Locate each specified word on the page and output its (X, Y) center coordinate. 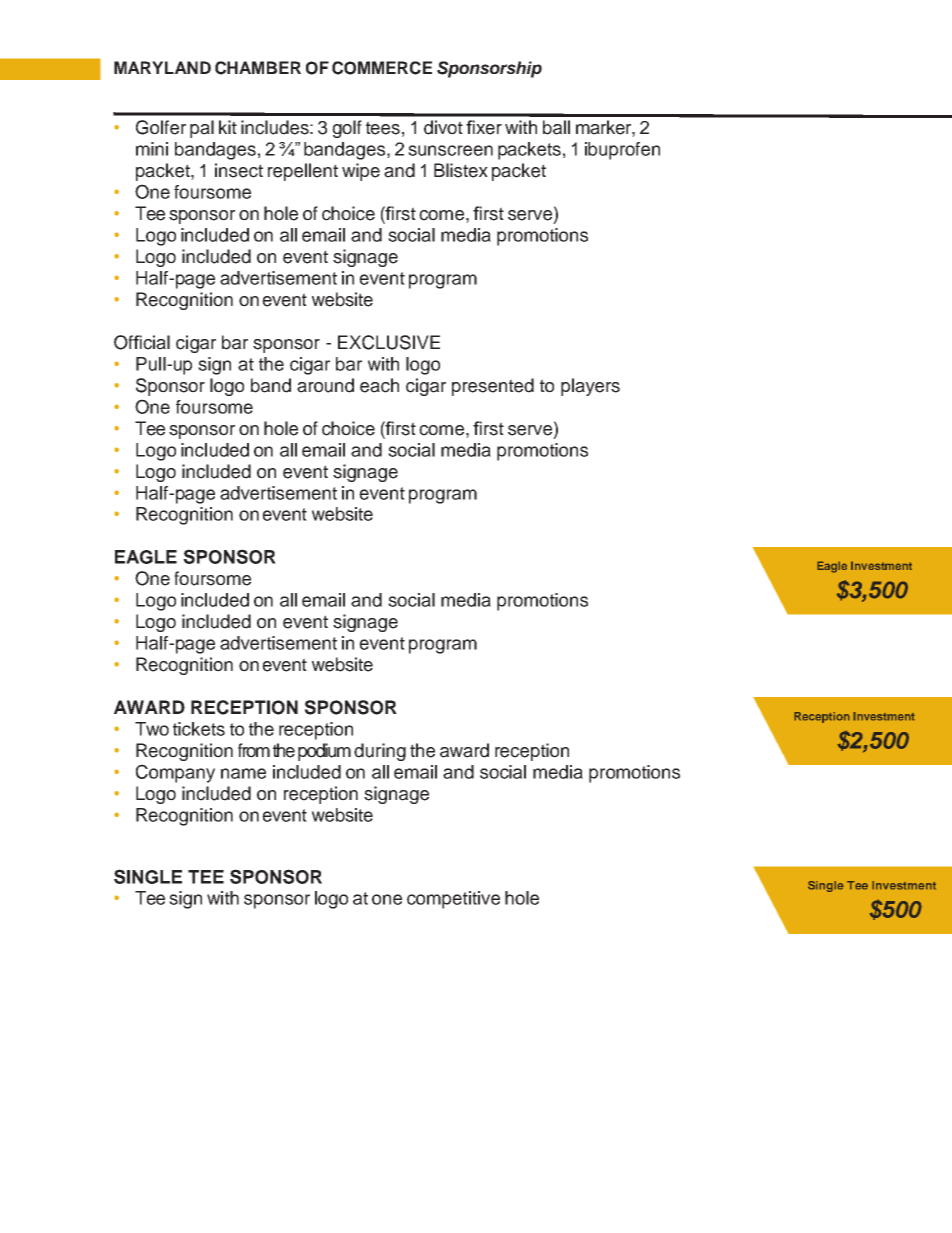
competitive (453, 900)
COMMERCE (382, 68)
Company (175, 773)
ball (556, 127)
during (380, 752)
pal (202, 129)
